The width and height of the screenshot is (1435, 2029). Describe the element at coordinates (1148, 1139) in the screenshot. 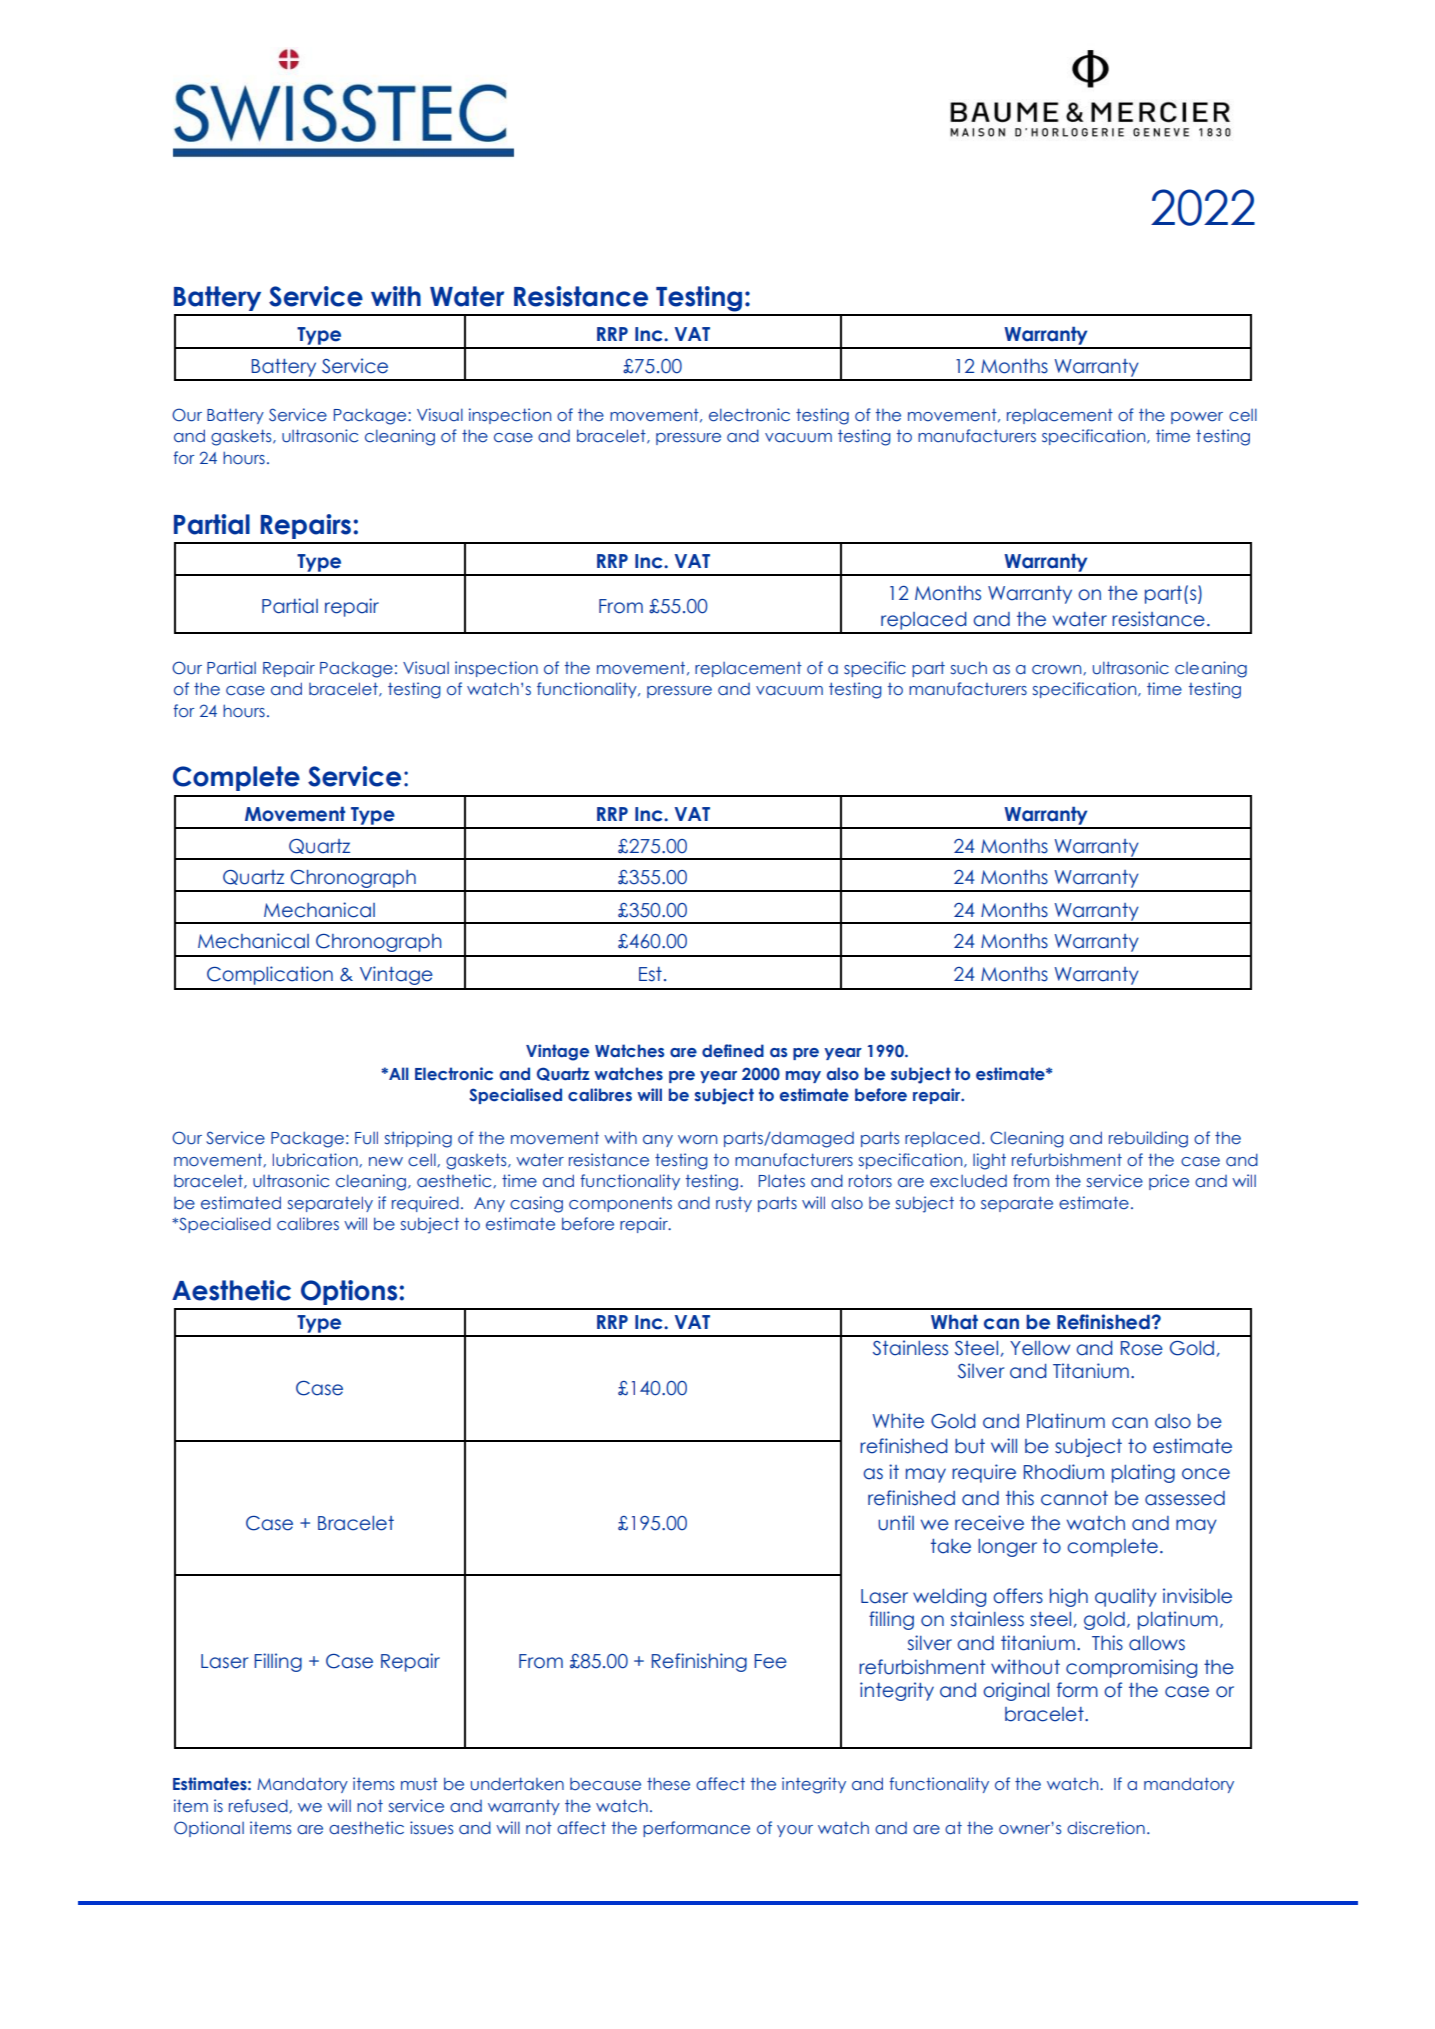

I see `rebuilding` at that location.
